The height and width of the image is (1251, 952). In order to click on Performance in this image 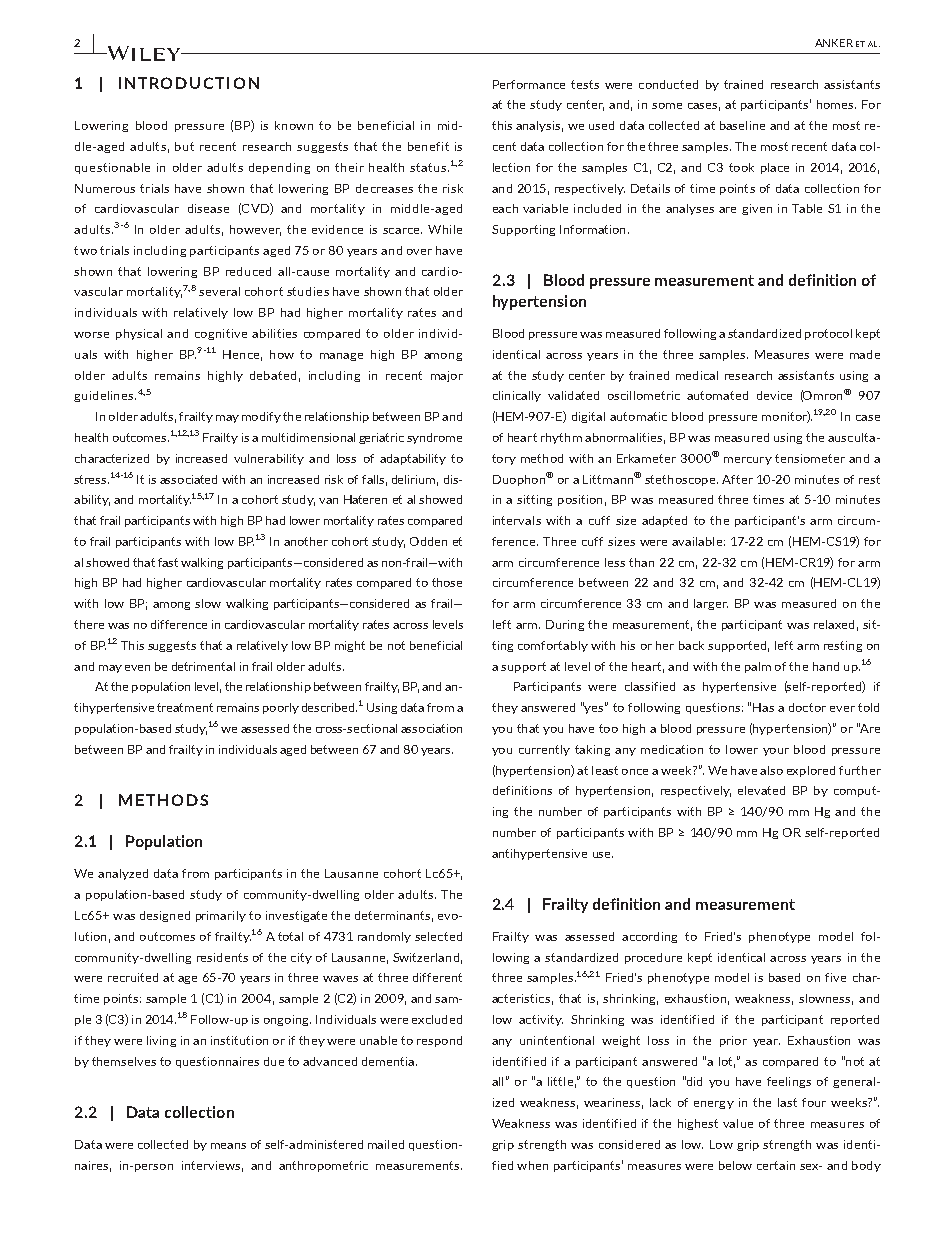, I will do `click(529, 84)`.
